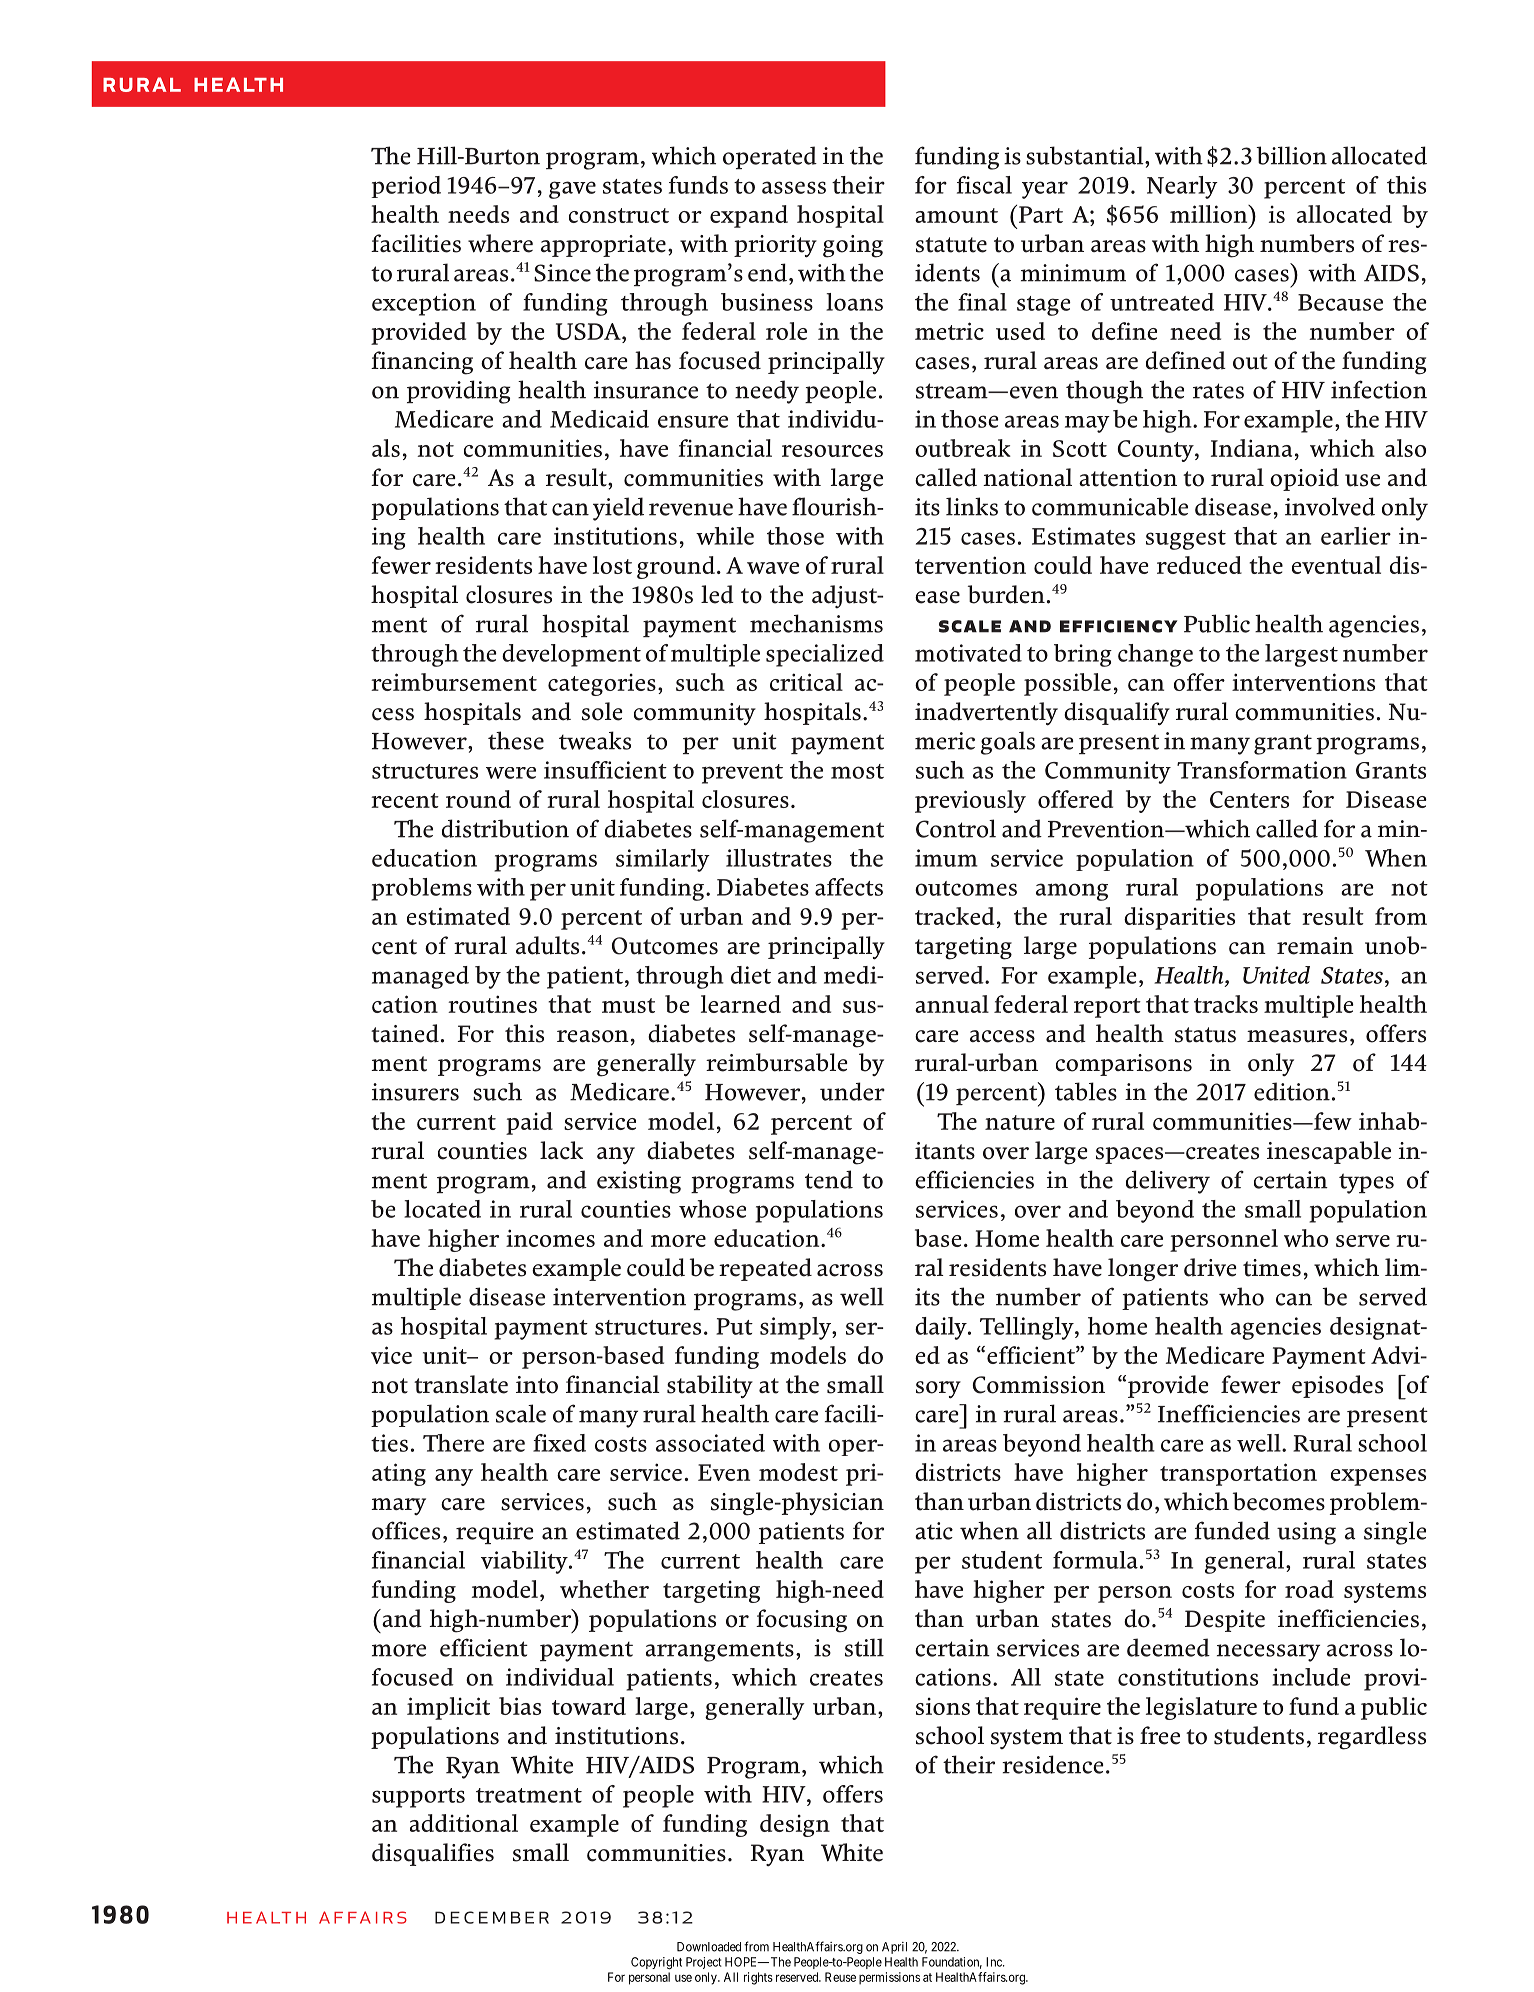 The width and height of the page is (1534, 1992). Describe the element at coordinates (500, 243) in the page. I see `where` at that location.
